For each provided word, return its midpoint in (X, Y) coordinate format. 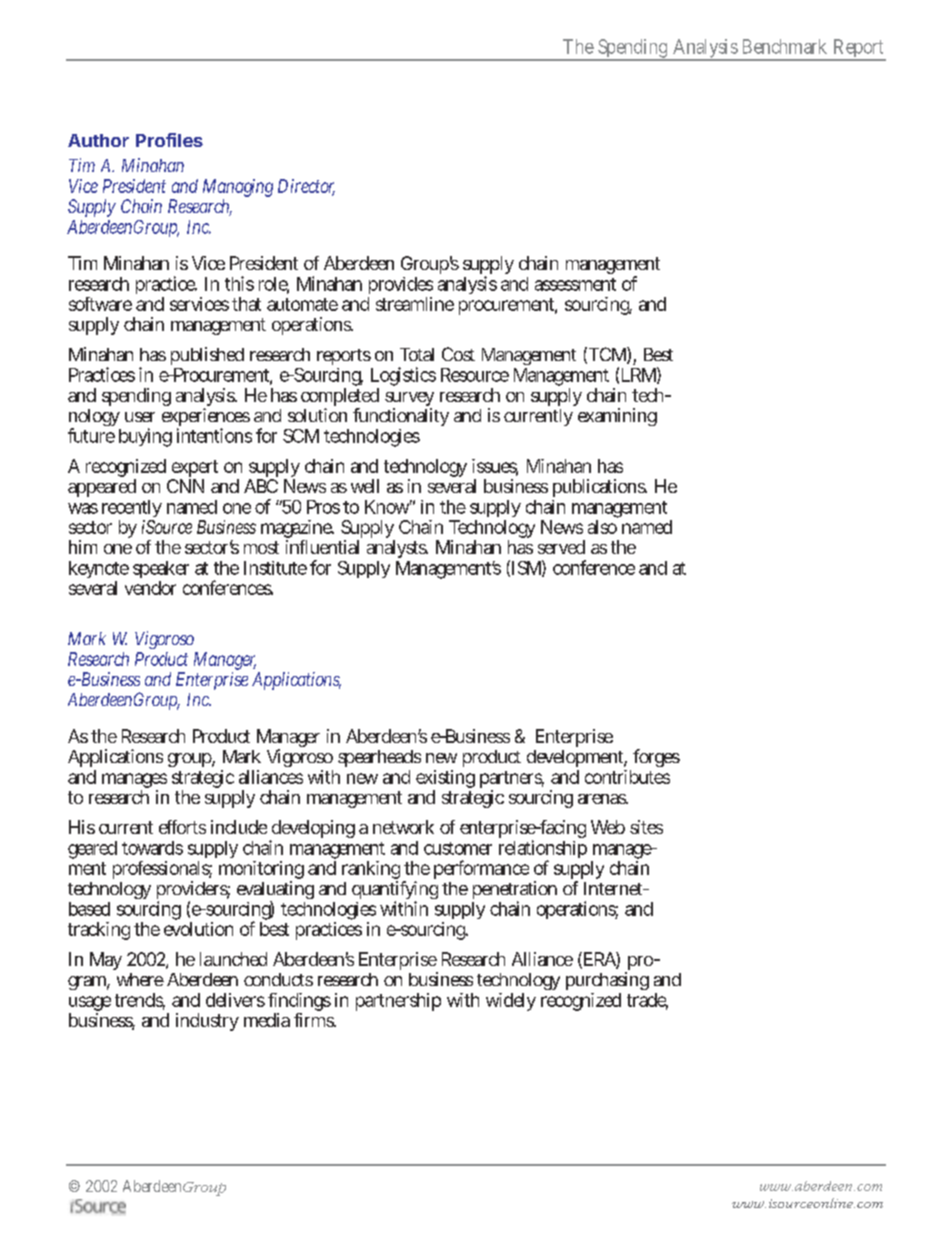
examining (617, 417)
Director (306, 187)
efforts (182, 827)
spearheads (379, 758)
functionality (401, 419)
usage (90, 1005)
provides (401, 285)
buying (145, 437)
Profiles (169, 140)
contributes (627, 777)
